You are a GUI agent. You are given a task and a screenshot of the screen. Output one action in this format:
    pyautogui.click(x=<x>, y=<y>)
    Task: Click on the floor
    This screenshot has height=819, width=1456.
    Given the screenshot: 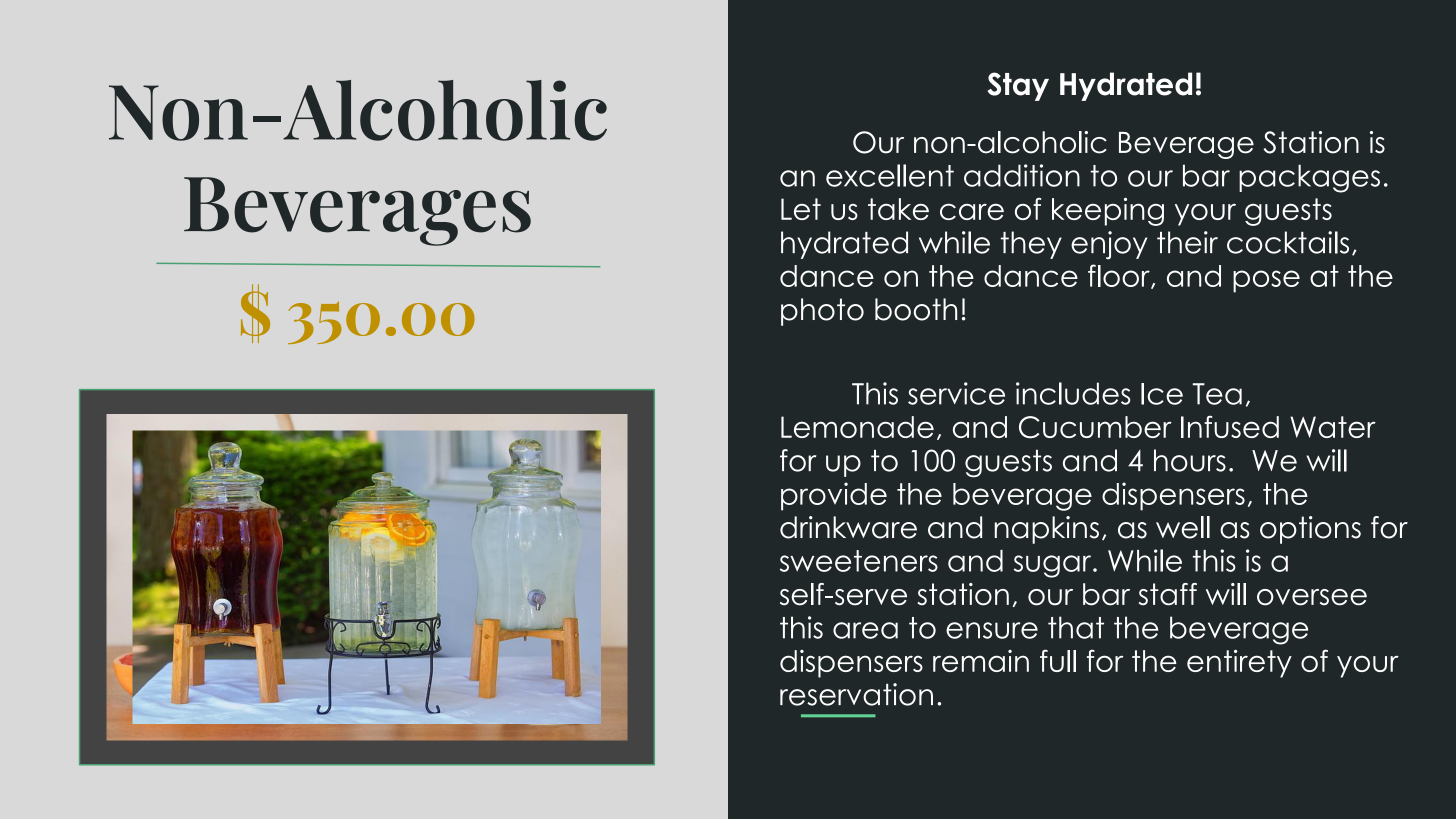 What is the action you would take?
    pyautogui.click(x=1120, y=276)
